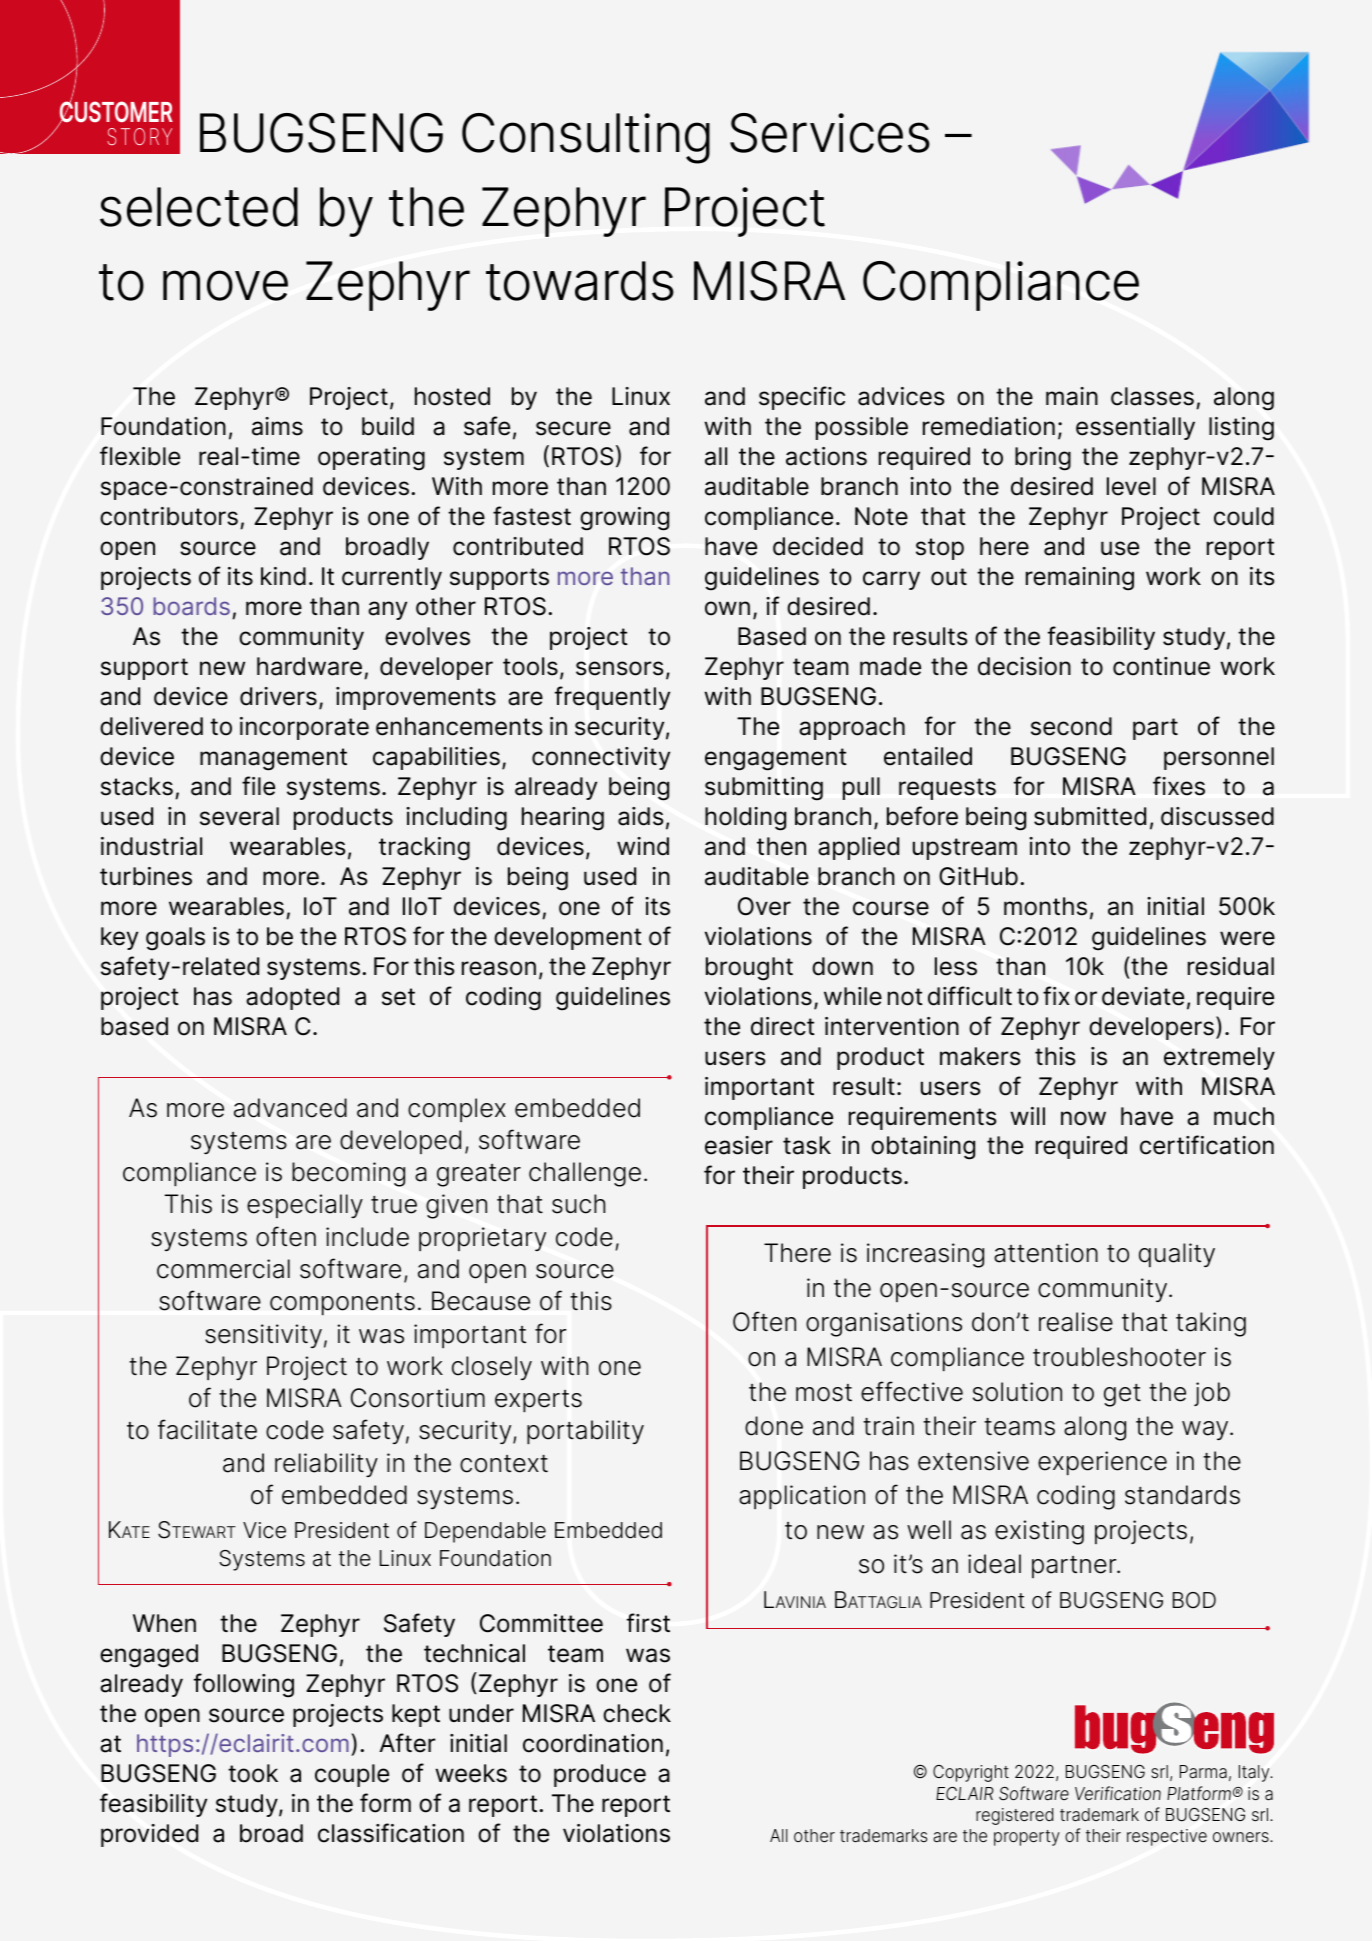 The height and width of the document is (1941, 1372). Describe the element at coordinates (207, 1429) in the document. I see `facilitate` at that location.
